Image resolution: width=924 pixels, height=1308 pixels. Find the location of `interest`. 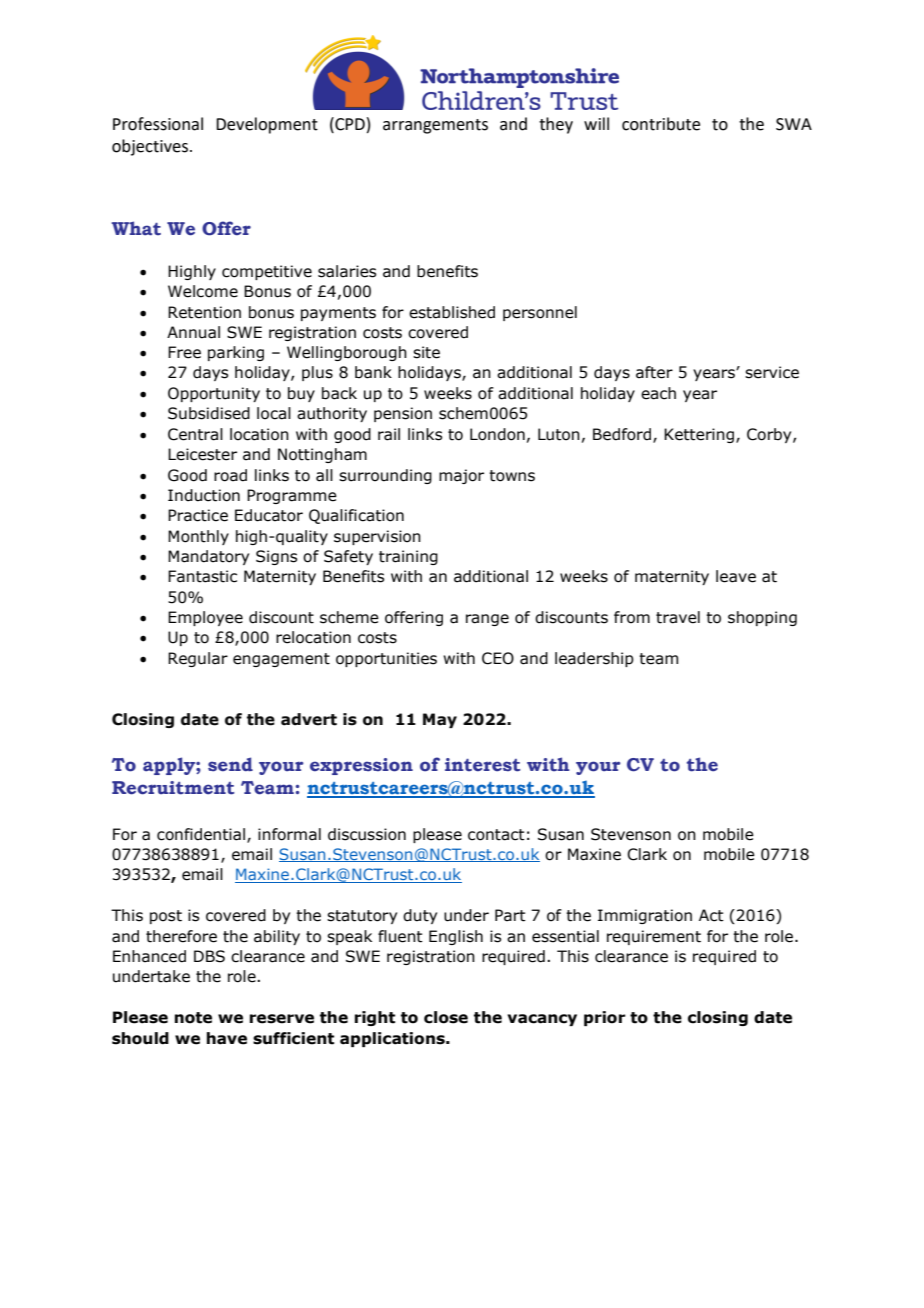

interest is located at coordinates (482, 765).
